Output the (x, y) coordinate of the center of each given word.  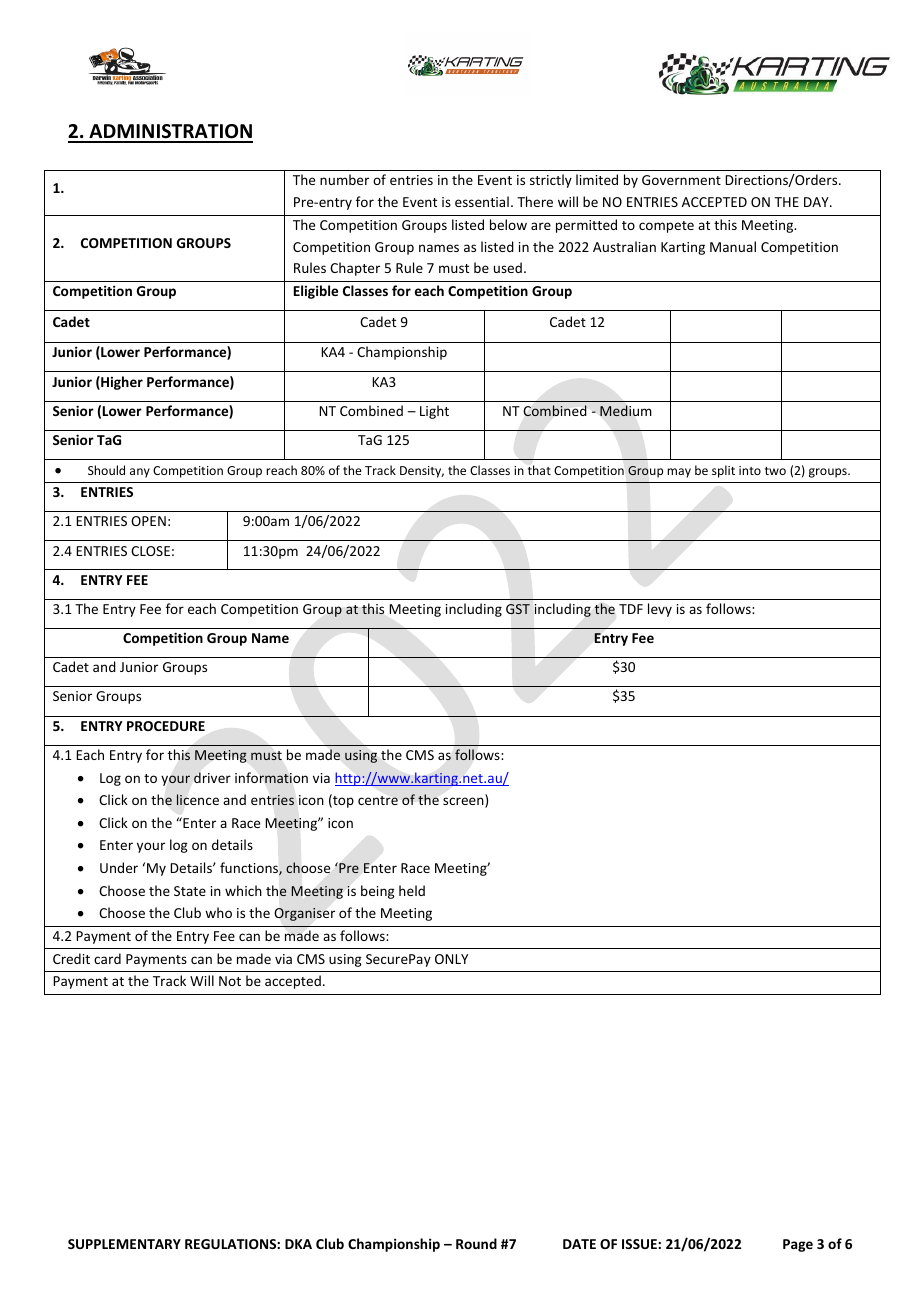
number (344, 179)
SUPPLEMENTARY (124, 1244)
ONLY (451, 959)
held (412, 890)
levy (660, 610)
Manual (733, 246)
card (107, 958)
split (723, 471)
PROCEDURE (166, 726)
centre (378, 800)
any (140, 473)
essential (482, 201)
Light (434, 412)
